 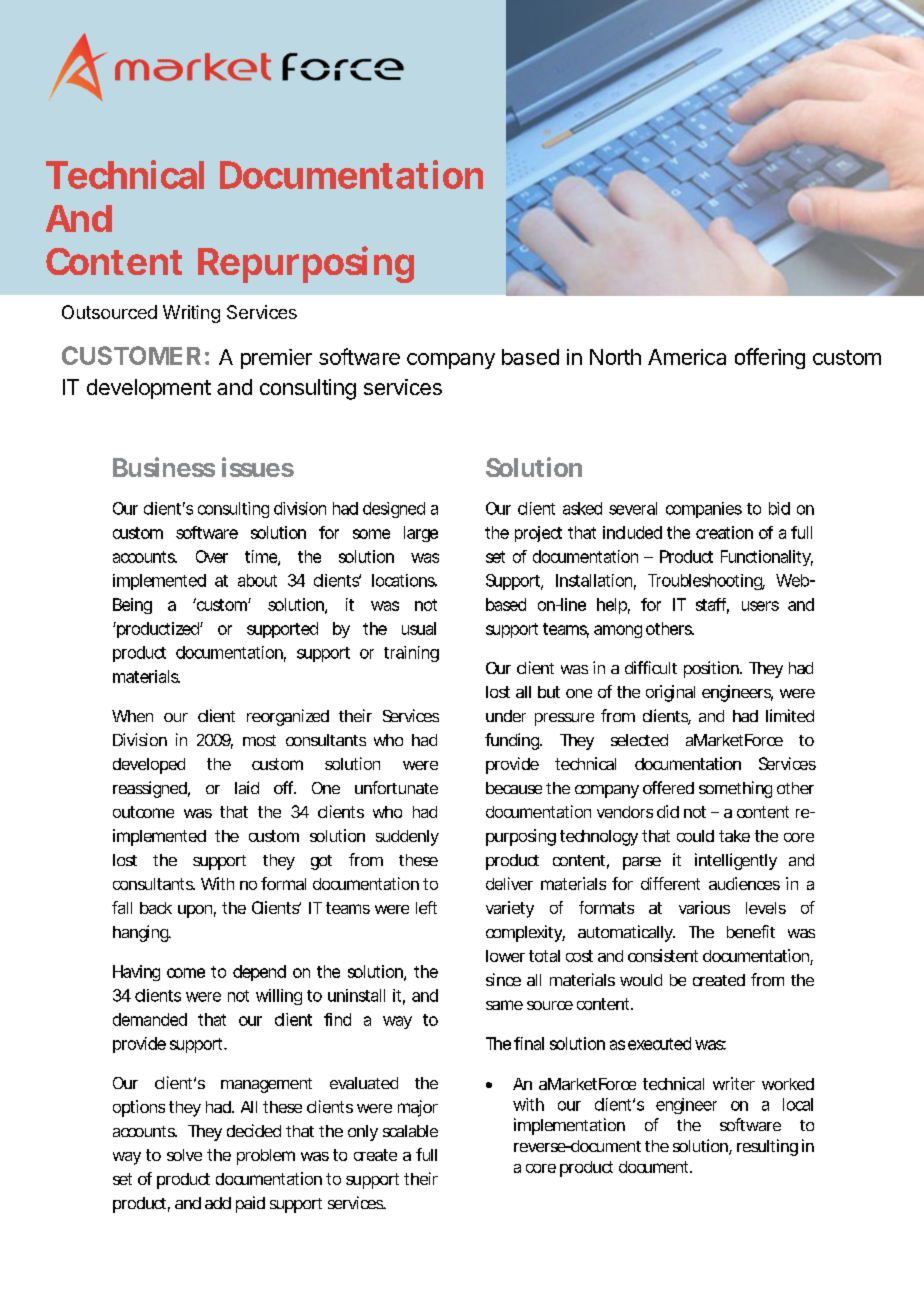 I want to click on North, so click(x=615, y=357).
